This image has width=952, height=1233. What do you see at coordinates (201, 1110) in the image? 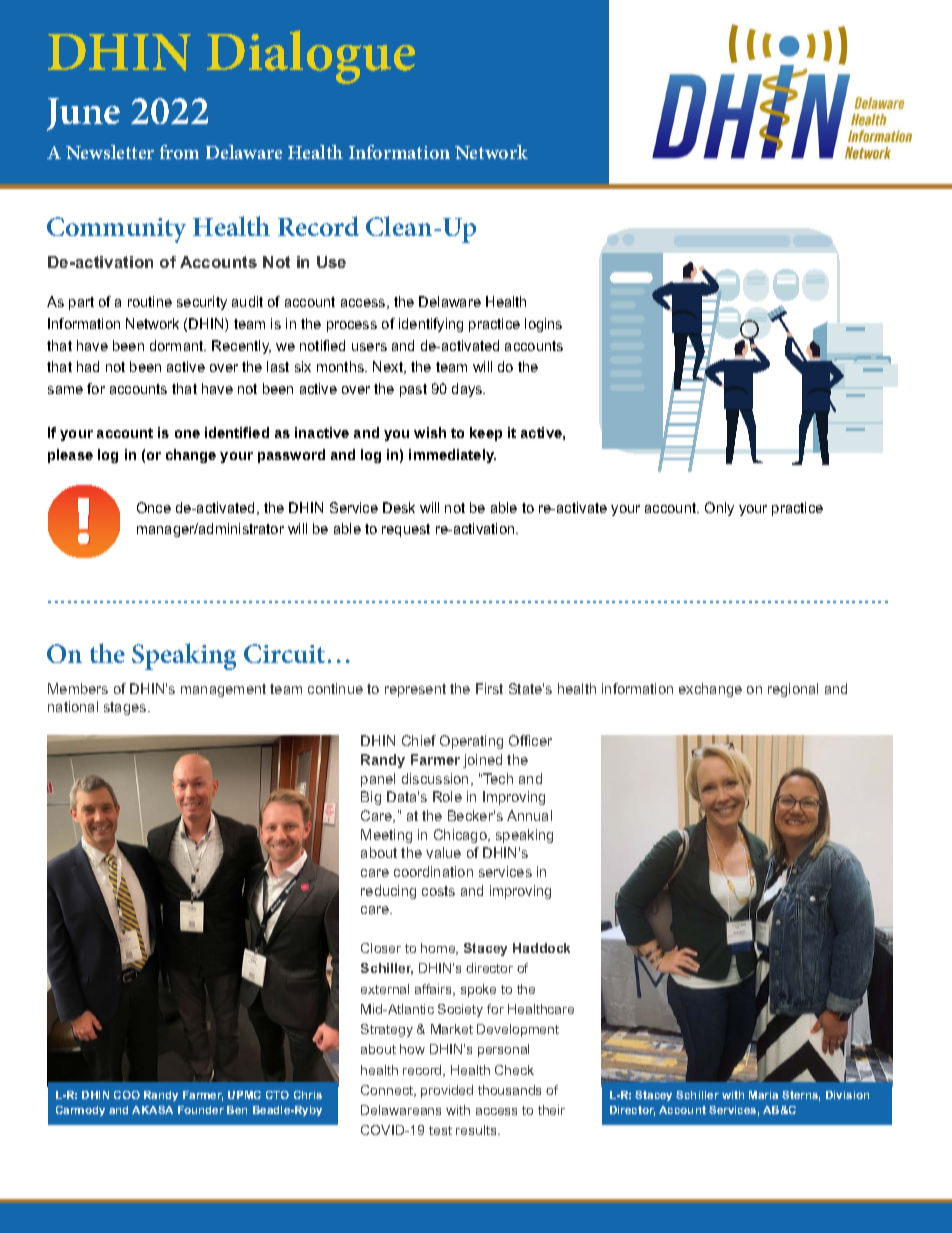
I see `Founder` at bounding box center [201, 1110].
